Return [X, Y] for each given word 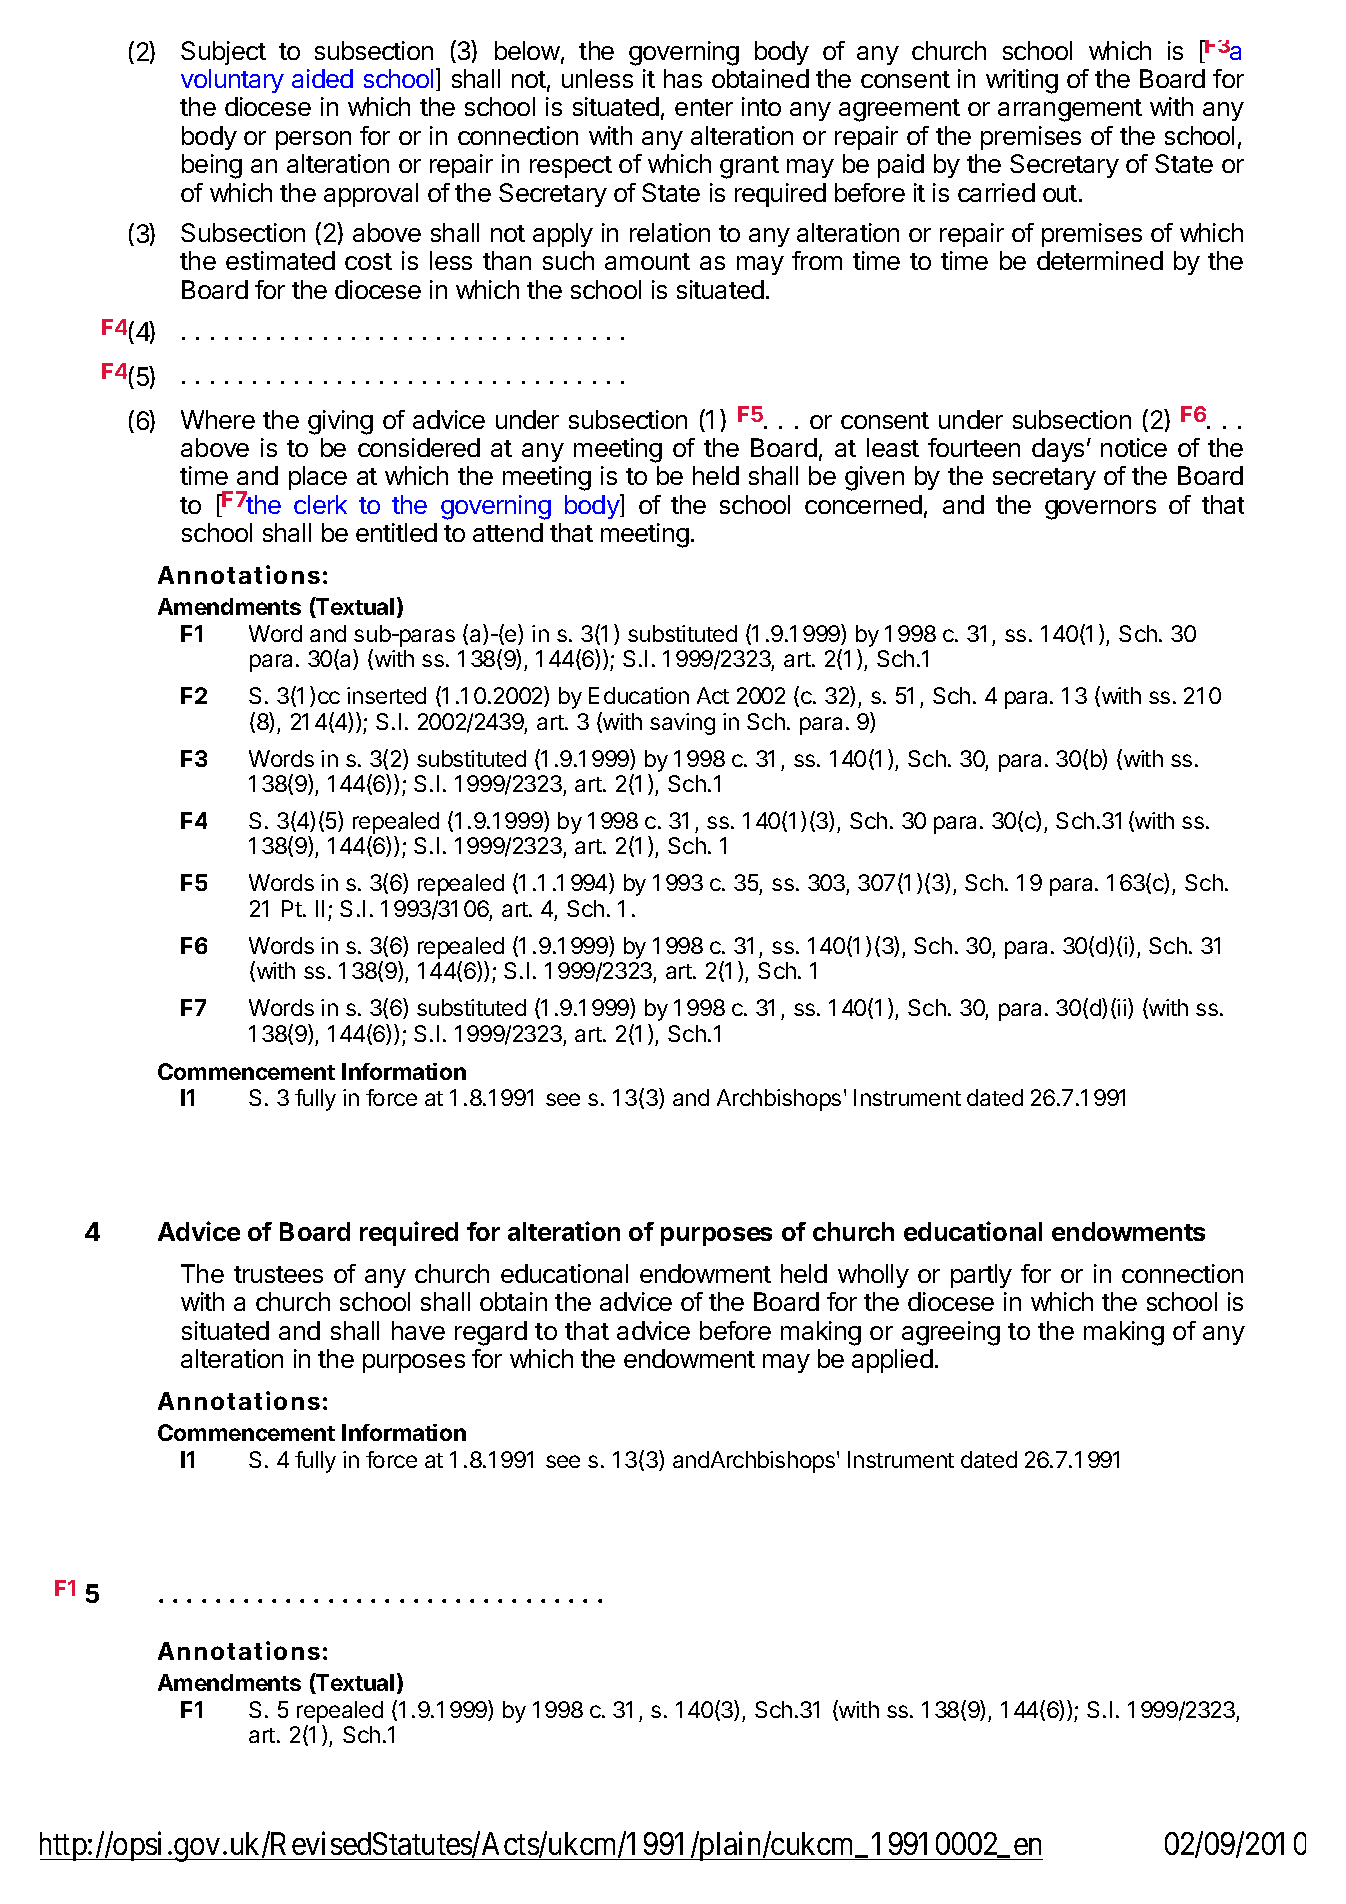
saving [682, 724]
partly [981, 1276]
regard [491, 1333]
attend [508, 532]
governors [1100, 510]
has [683, 78]
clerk [320, 504]
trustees [278, 1274]
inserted [386, 695]
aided [322, 78]
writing [1022, 81]
